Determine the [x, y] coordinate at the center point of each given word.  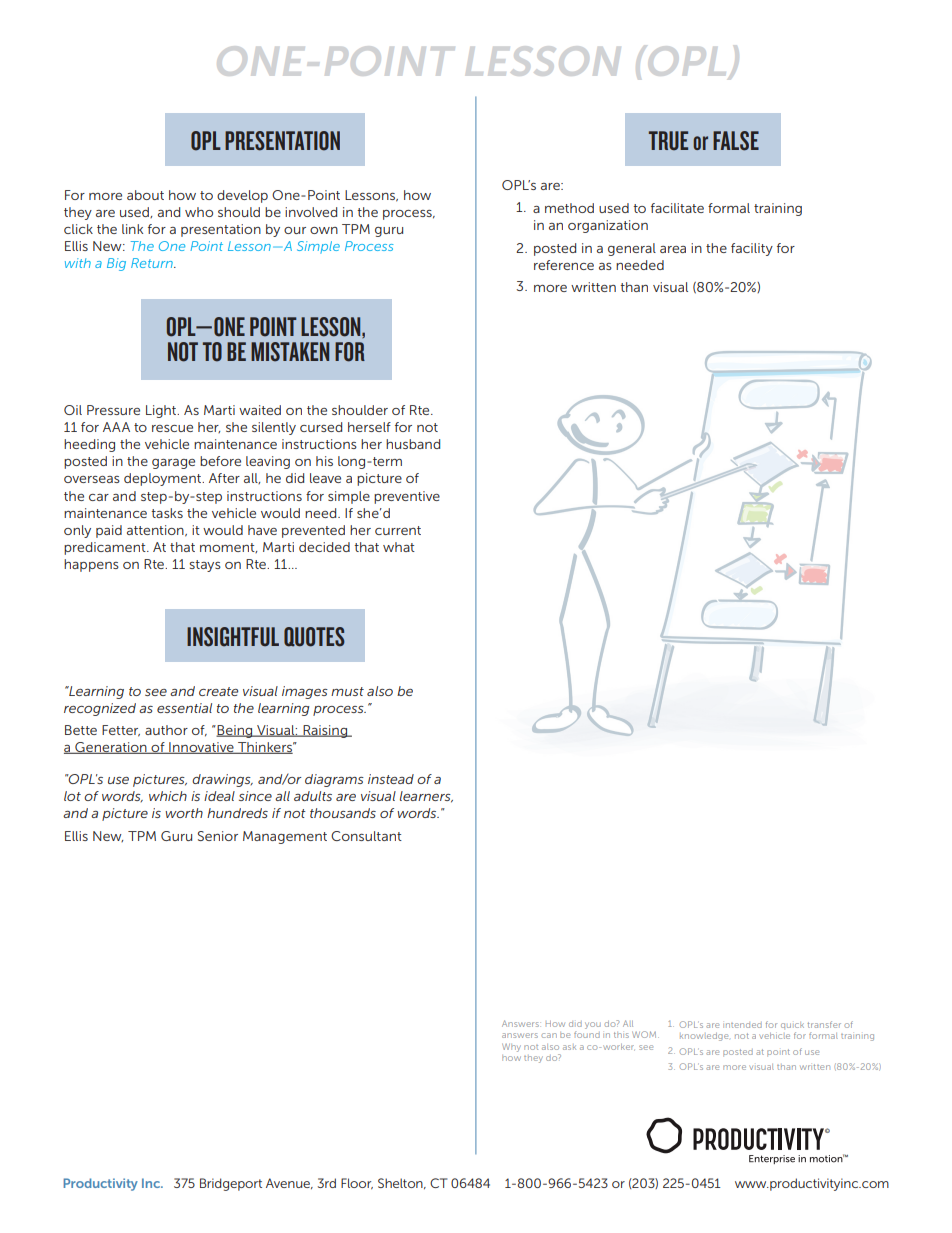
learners [426, 797]
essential [184, 708]
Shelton [401, 1183]
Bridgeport [231, 1184]
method [569, 208]
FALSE [736, 141]
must [347, 691]
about [145, 195]
